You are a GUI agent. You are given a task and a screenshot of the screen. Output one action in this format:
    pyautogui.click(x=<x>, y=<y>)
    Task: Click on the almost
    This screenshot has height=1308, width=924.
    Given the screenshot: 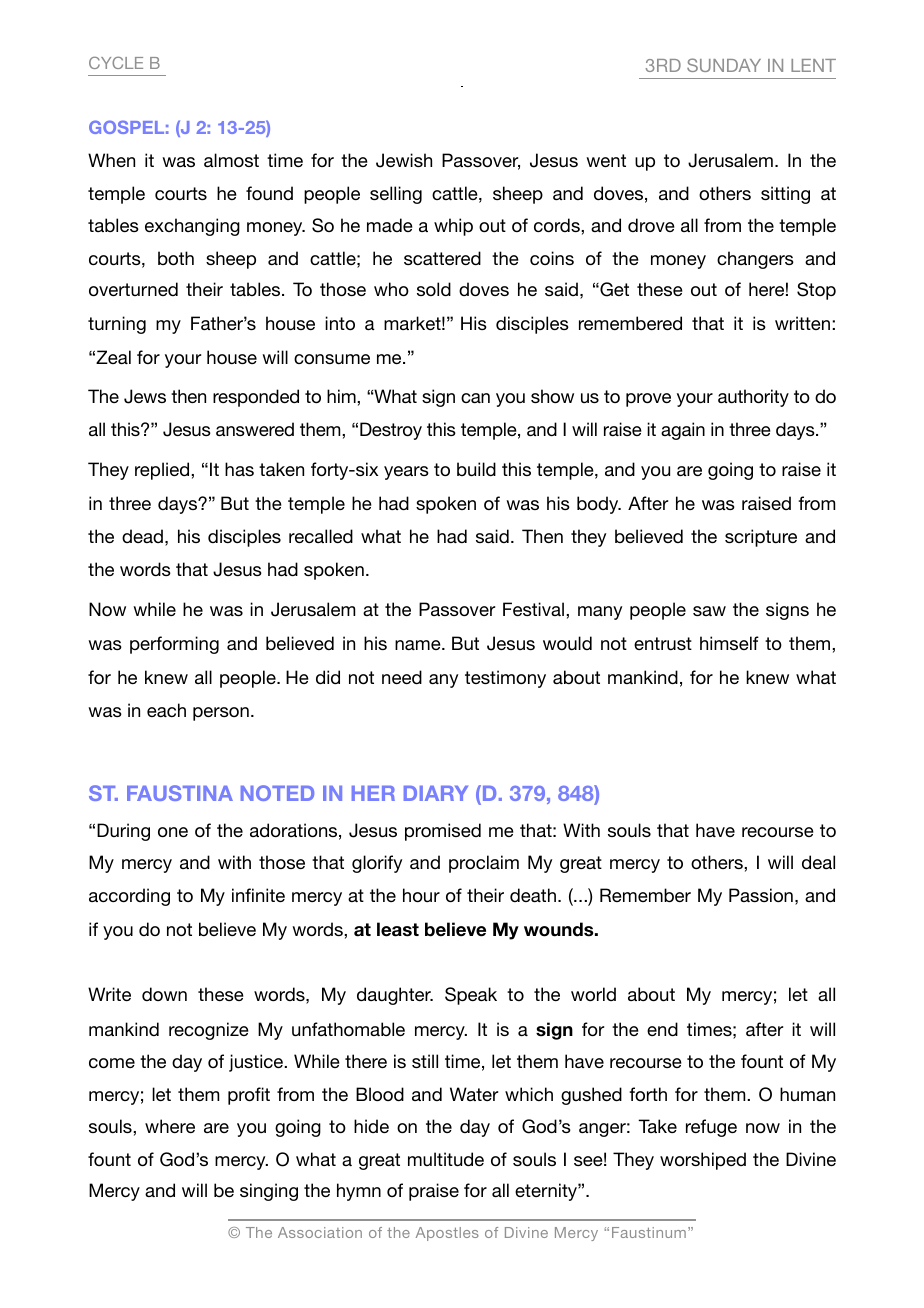 What is the action you would take?
    pyautogui.click(x=231, y=160)
